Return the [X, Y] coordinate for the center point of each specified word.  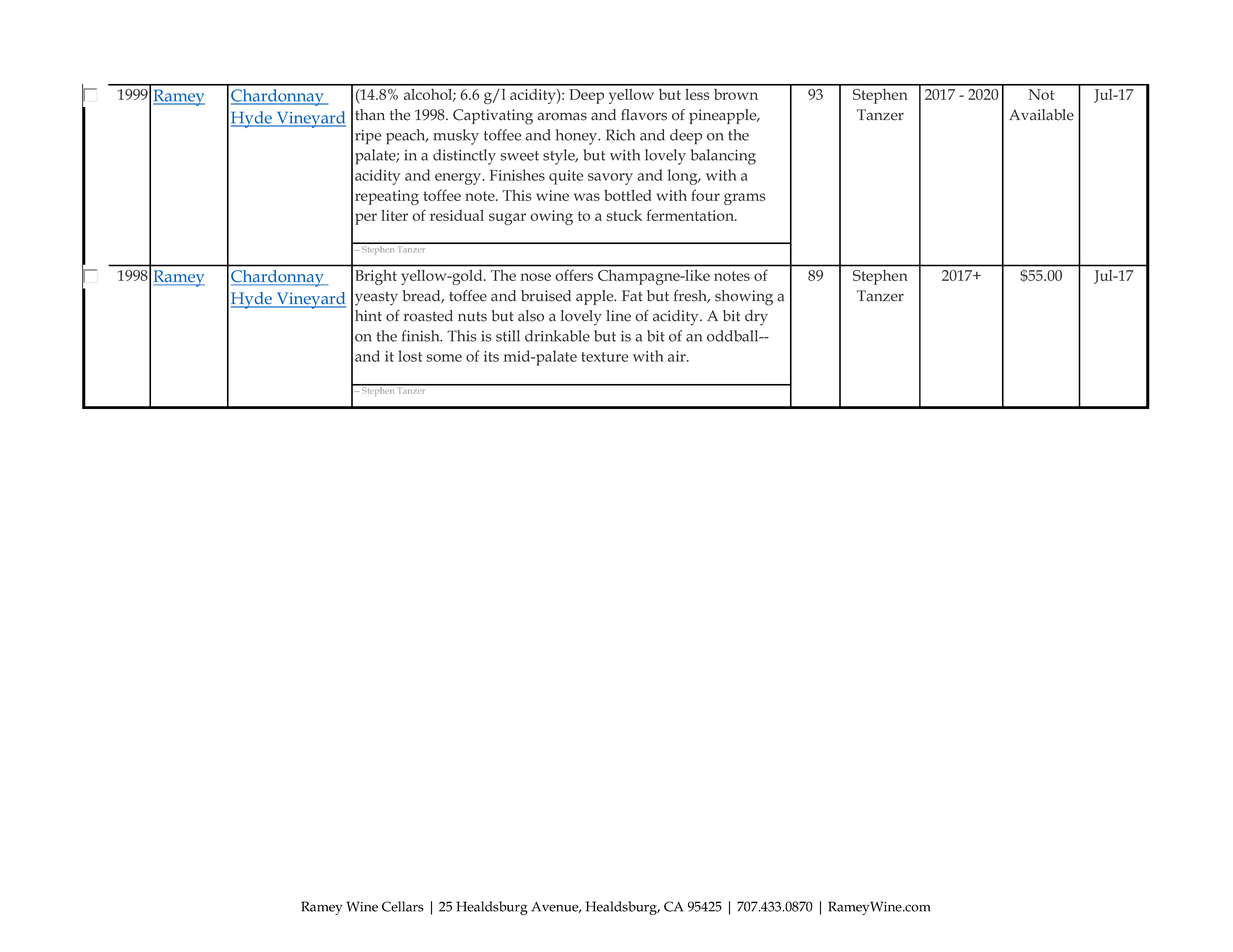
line [618, 316]
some [444, 358]
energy [459, 179]
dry [756, 318]
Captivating [493, 117]
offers [574, 275]
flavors [644, 115]
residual [457, 215]
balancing [723, 157]
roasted [428, 316]
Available [1041, 115]
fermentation [691, 215]
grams [745, 199]
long [684, 177]
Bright [376, 277]
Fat [632, 296]
